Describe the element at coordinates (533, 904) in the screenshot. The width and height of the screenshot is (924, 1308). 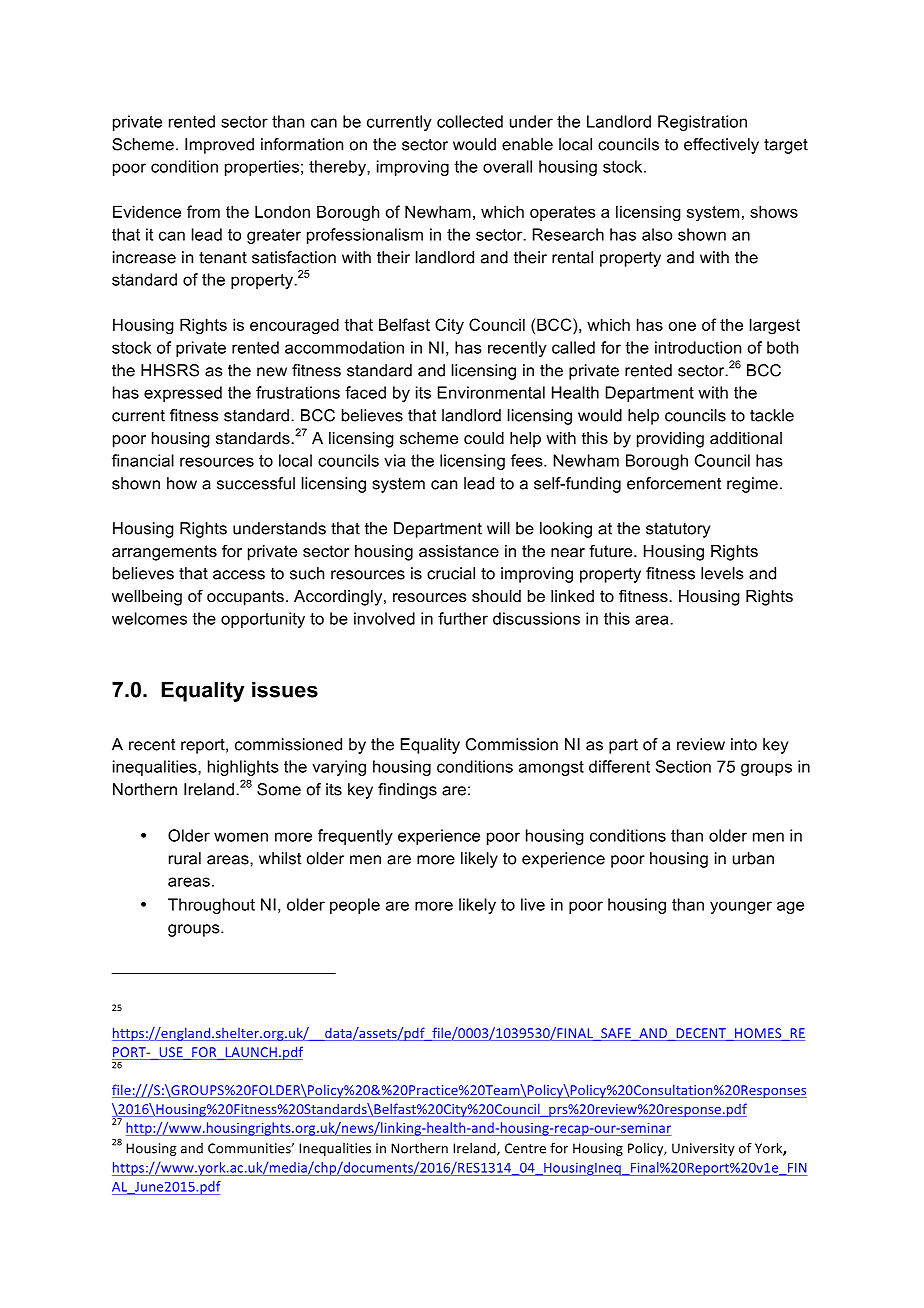
I see `live` at that location.
